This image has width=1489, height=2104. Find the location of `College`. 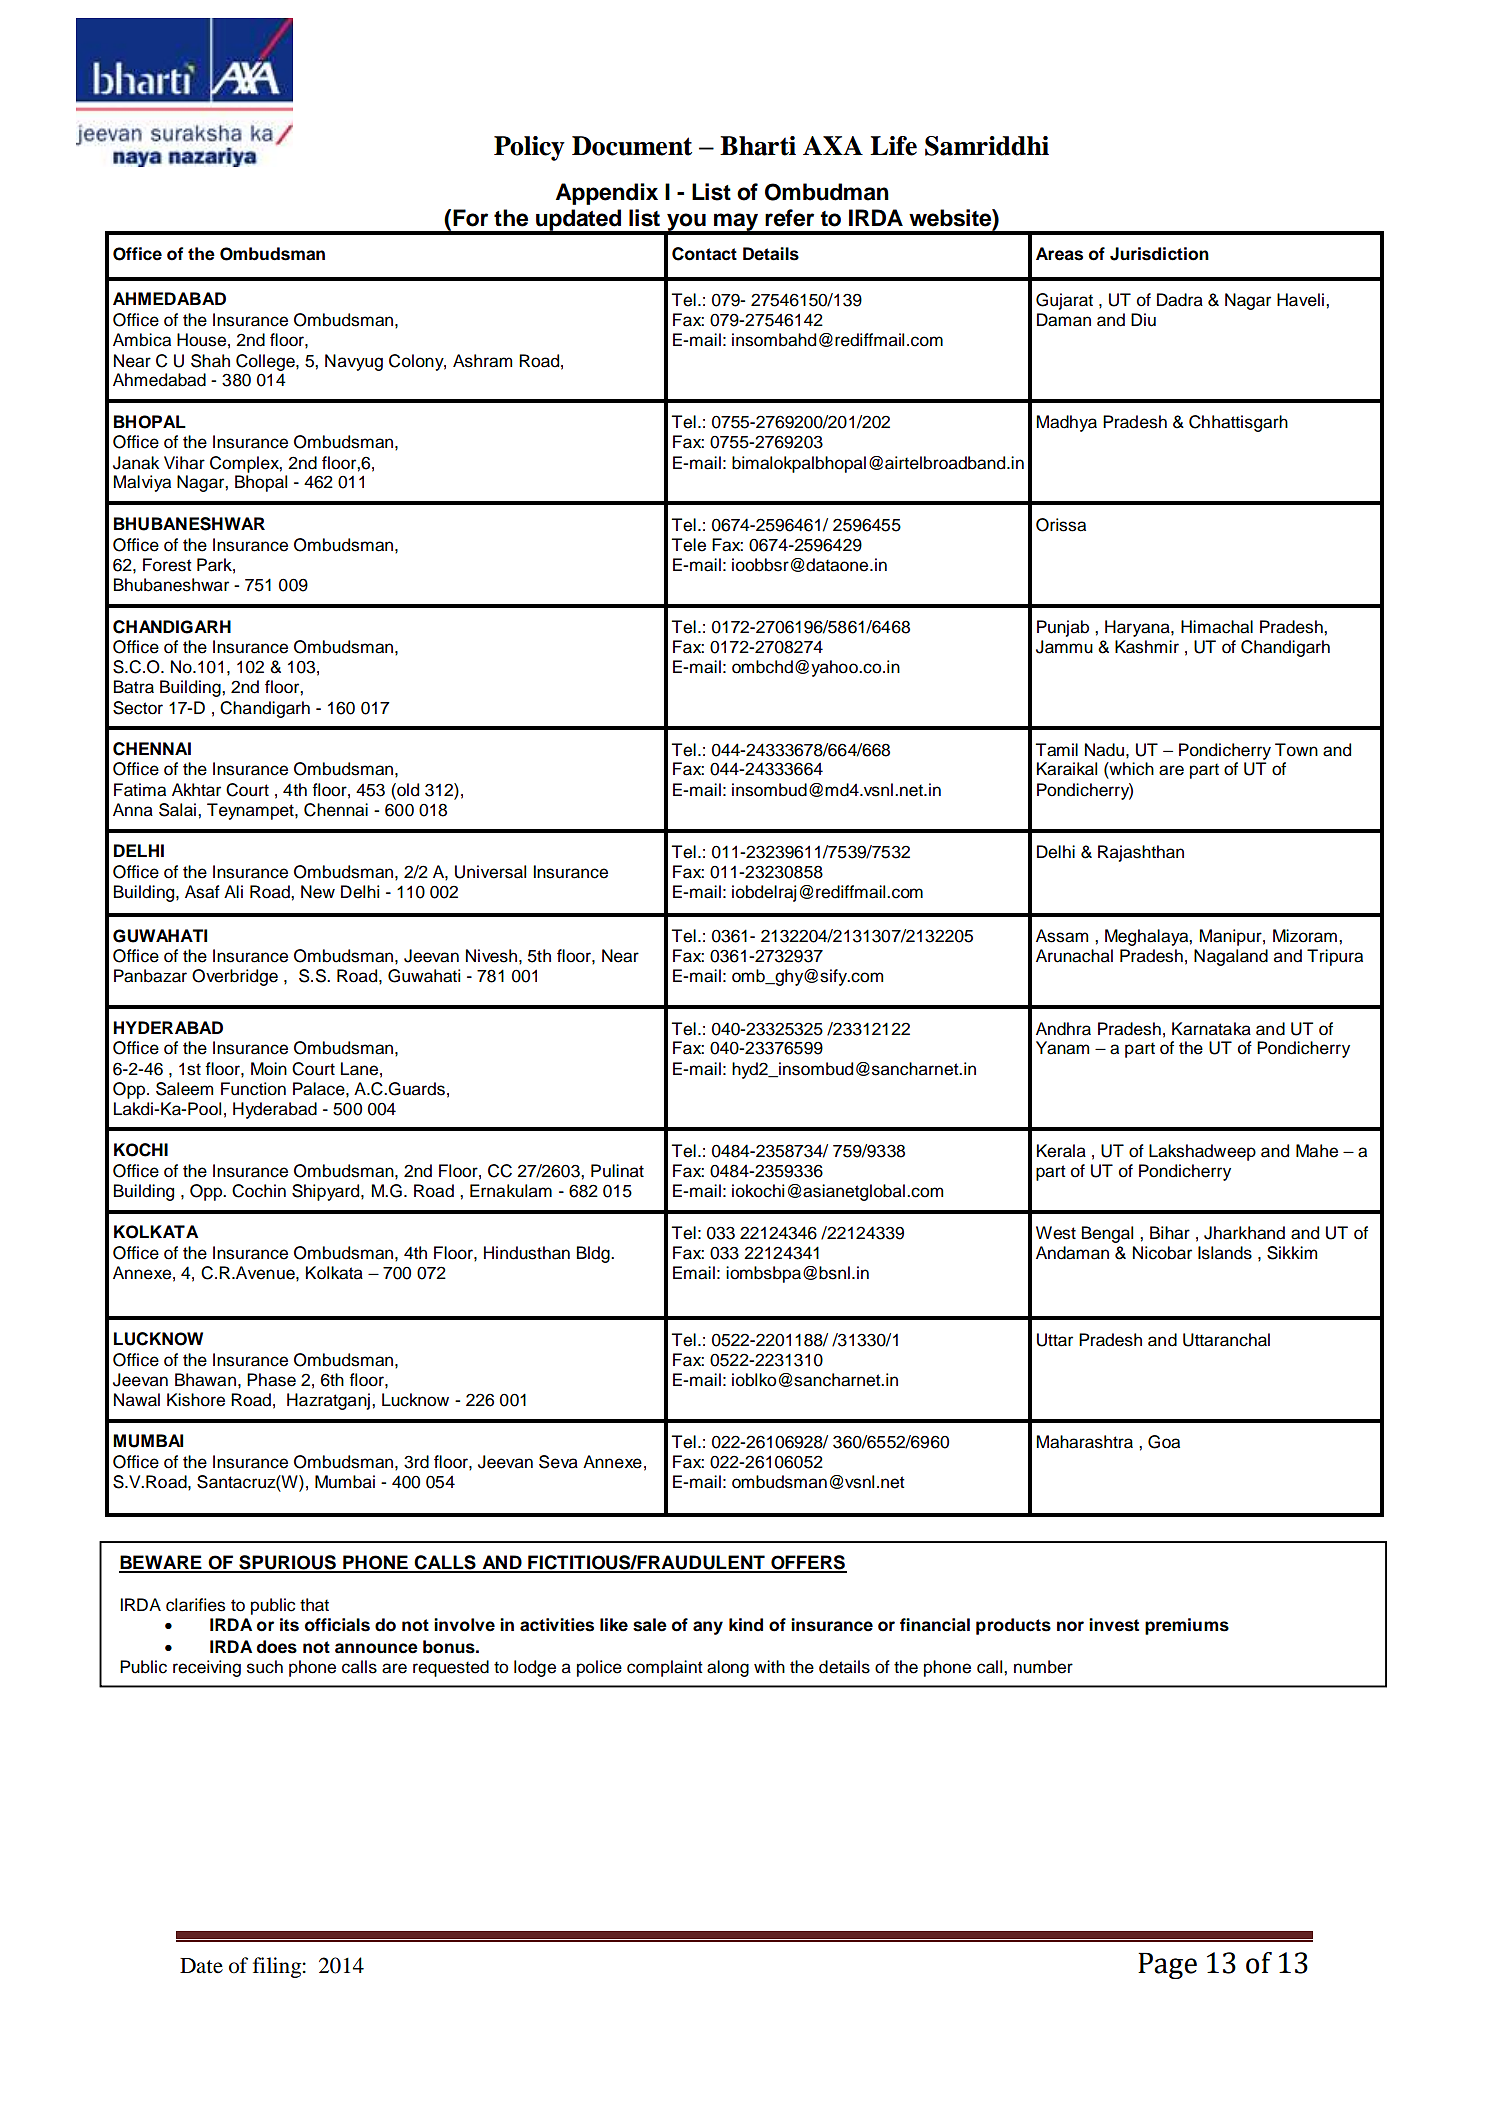

College is located at coordinates (266, 362).
